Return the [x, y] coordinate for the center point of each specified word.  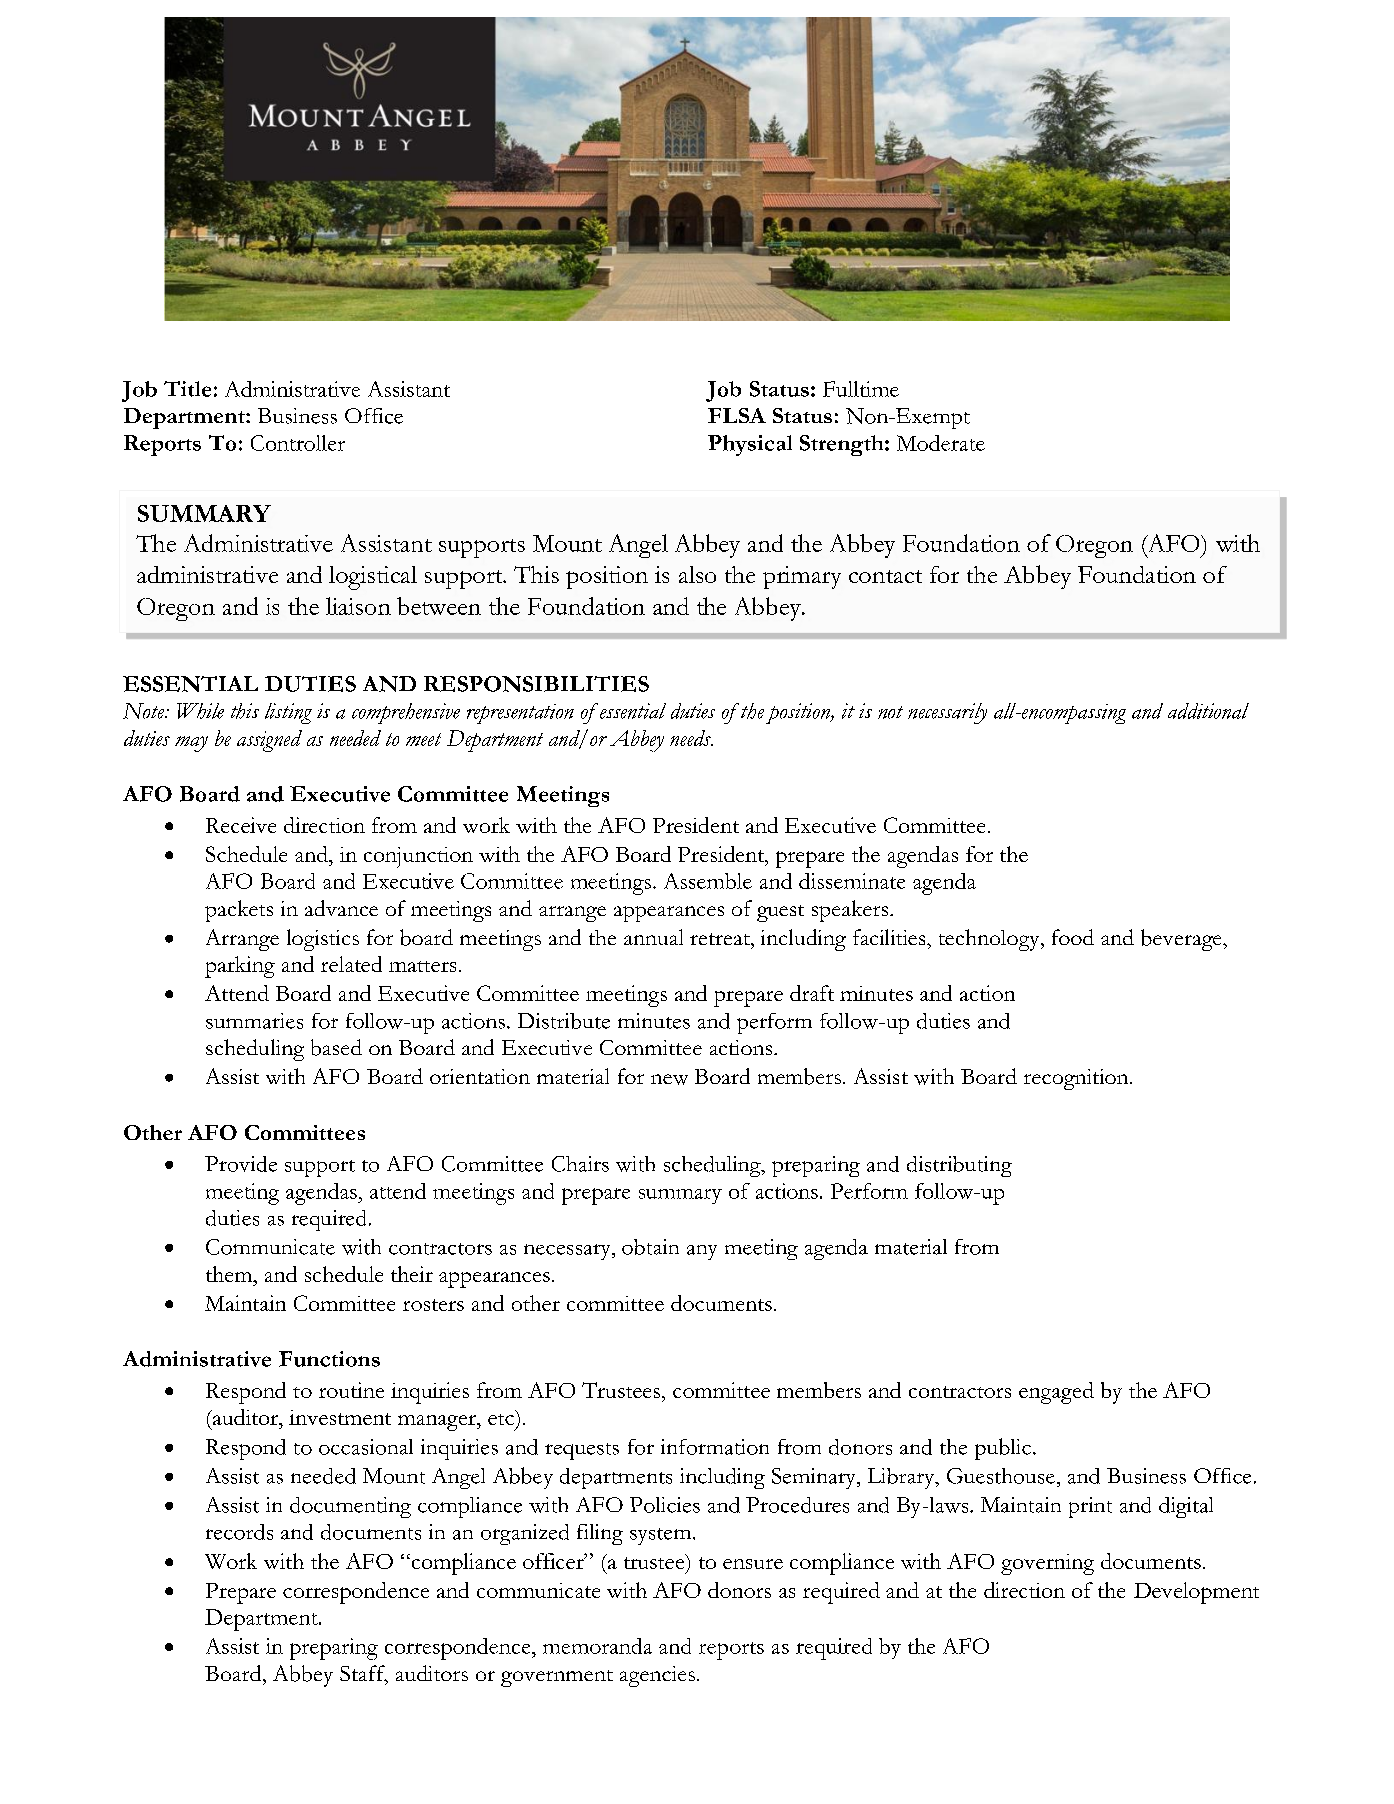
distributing [959, 1166]
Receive [241, 825]
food [1073, 937]
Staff [364, 1674]
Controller [298, 443]
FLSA [737, 415]
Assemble [708, 881]
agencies [657, 1676]
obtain [650, 1247]
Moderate [941, 443]
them [230, 1274]
